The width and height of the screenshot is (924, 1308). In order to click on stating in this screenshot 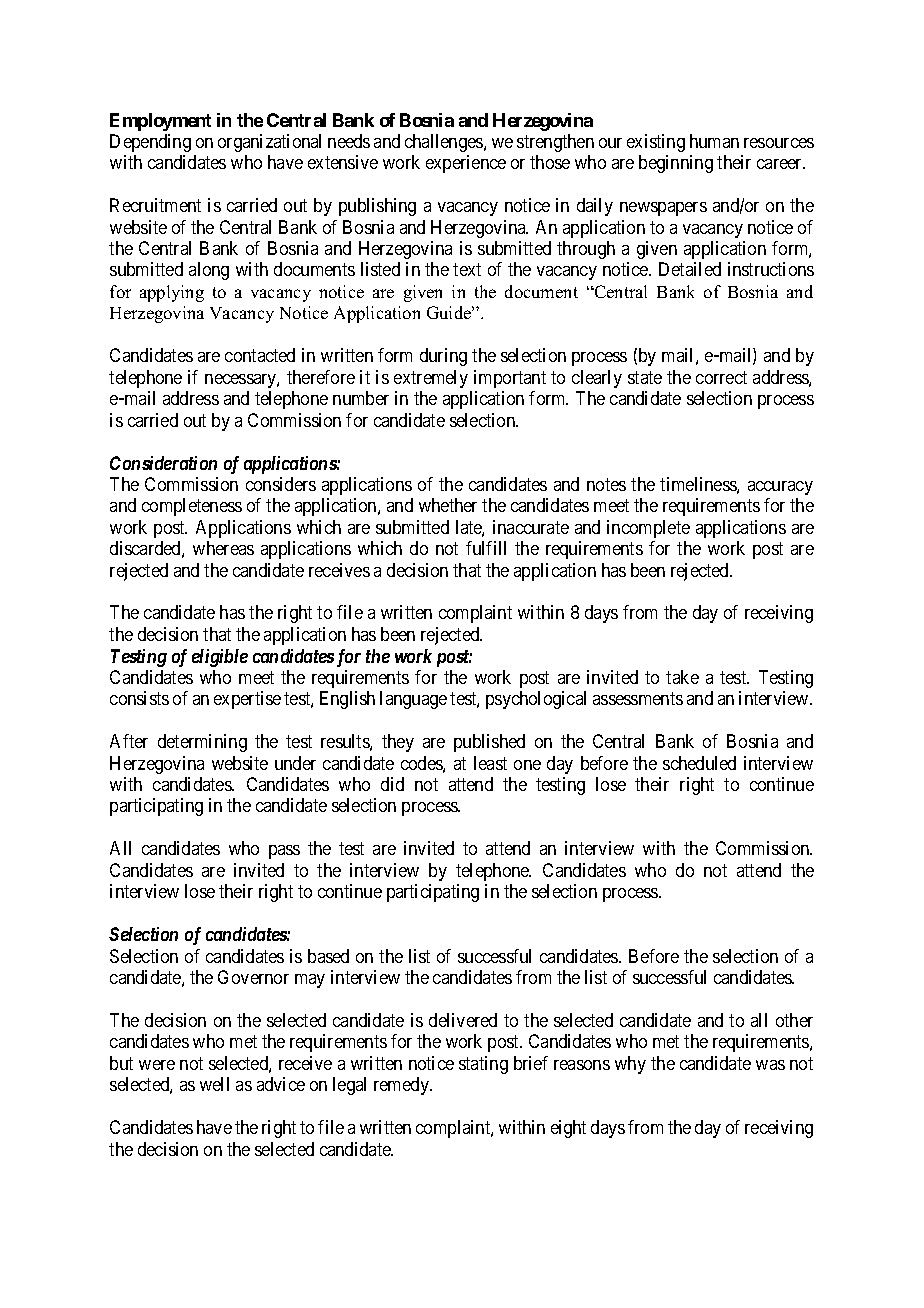, I will do `click(483, 1065)`.
